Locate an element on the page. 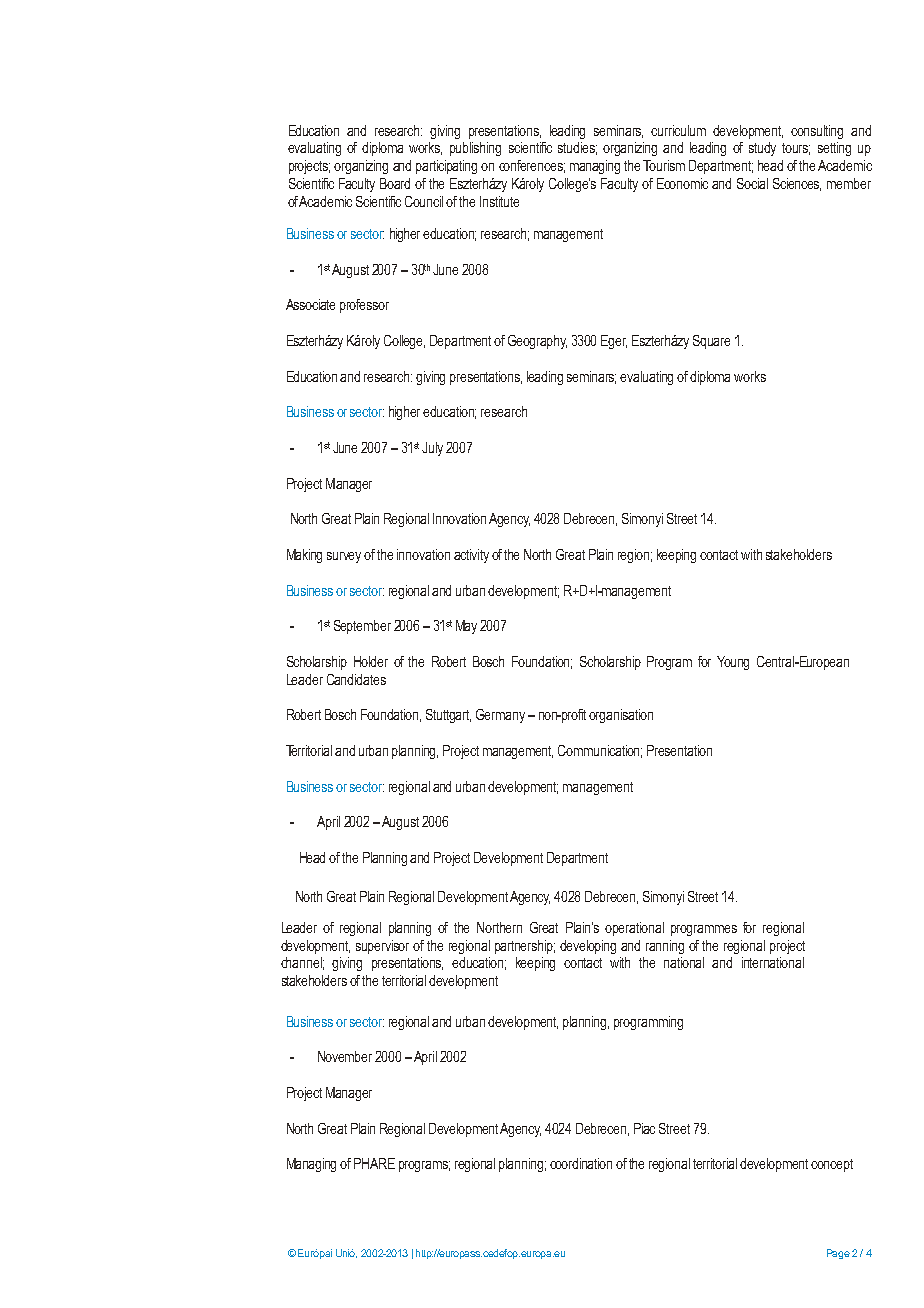 The image size is (924, 1308). Page is located at coordinates (838, 1254).
